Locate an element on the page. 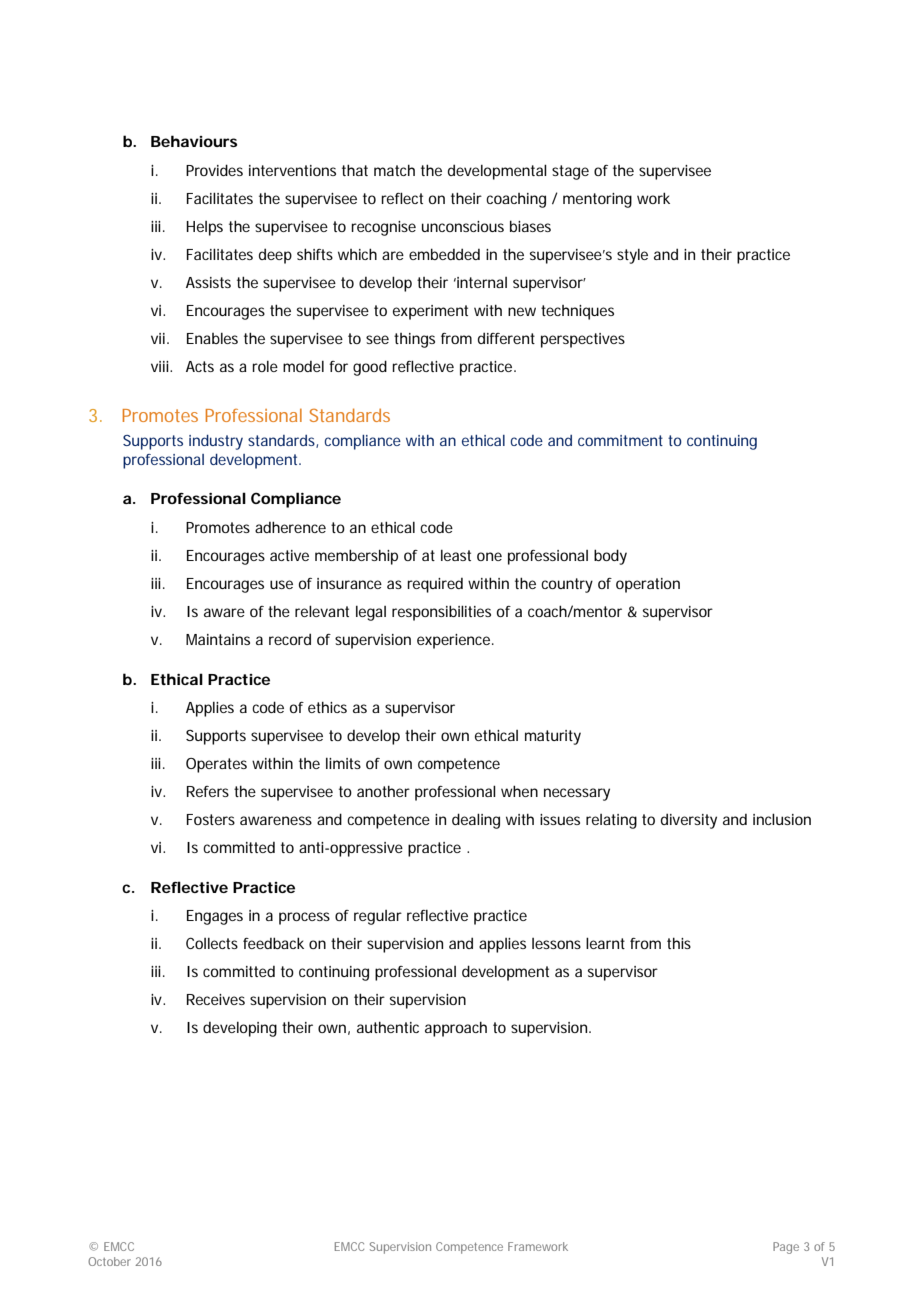 The image size is (924, 1308). match is located at coordinates (394, 170).
